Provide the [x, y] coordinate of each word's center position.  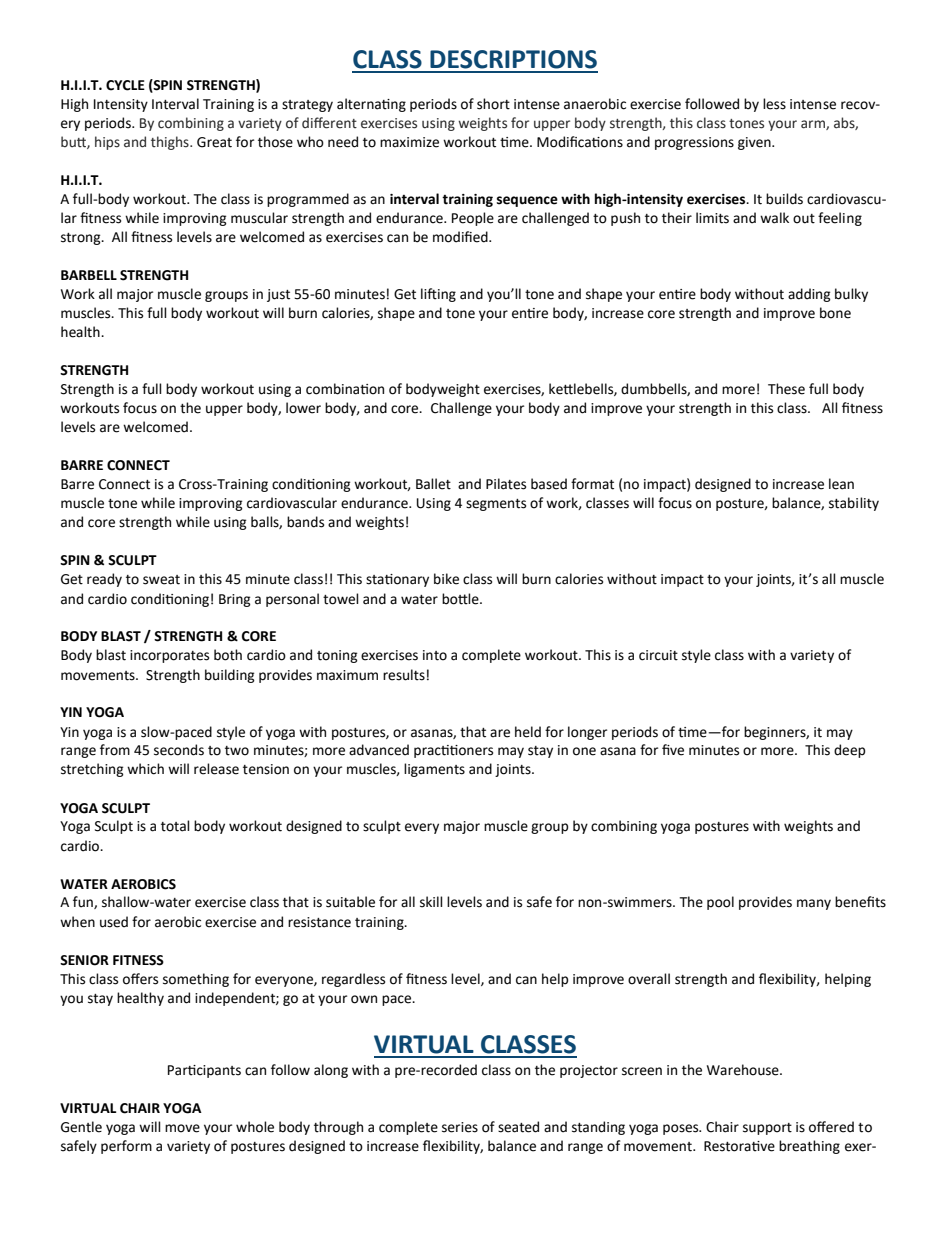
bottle [461, 599]
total [175, 826]
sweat [161, 580]
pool [720, 903]
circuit [658, 655]
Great [214, 142]
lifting [438, 295]
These [786, 389]
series [460, 1127]
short [493, 104]
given [755, 143]
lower [303, 408]
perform [126, 1147]
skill [431, 902]
